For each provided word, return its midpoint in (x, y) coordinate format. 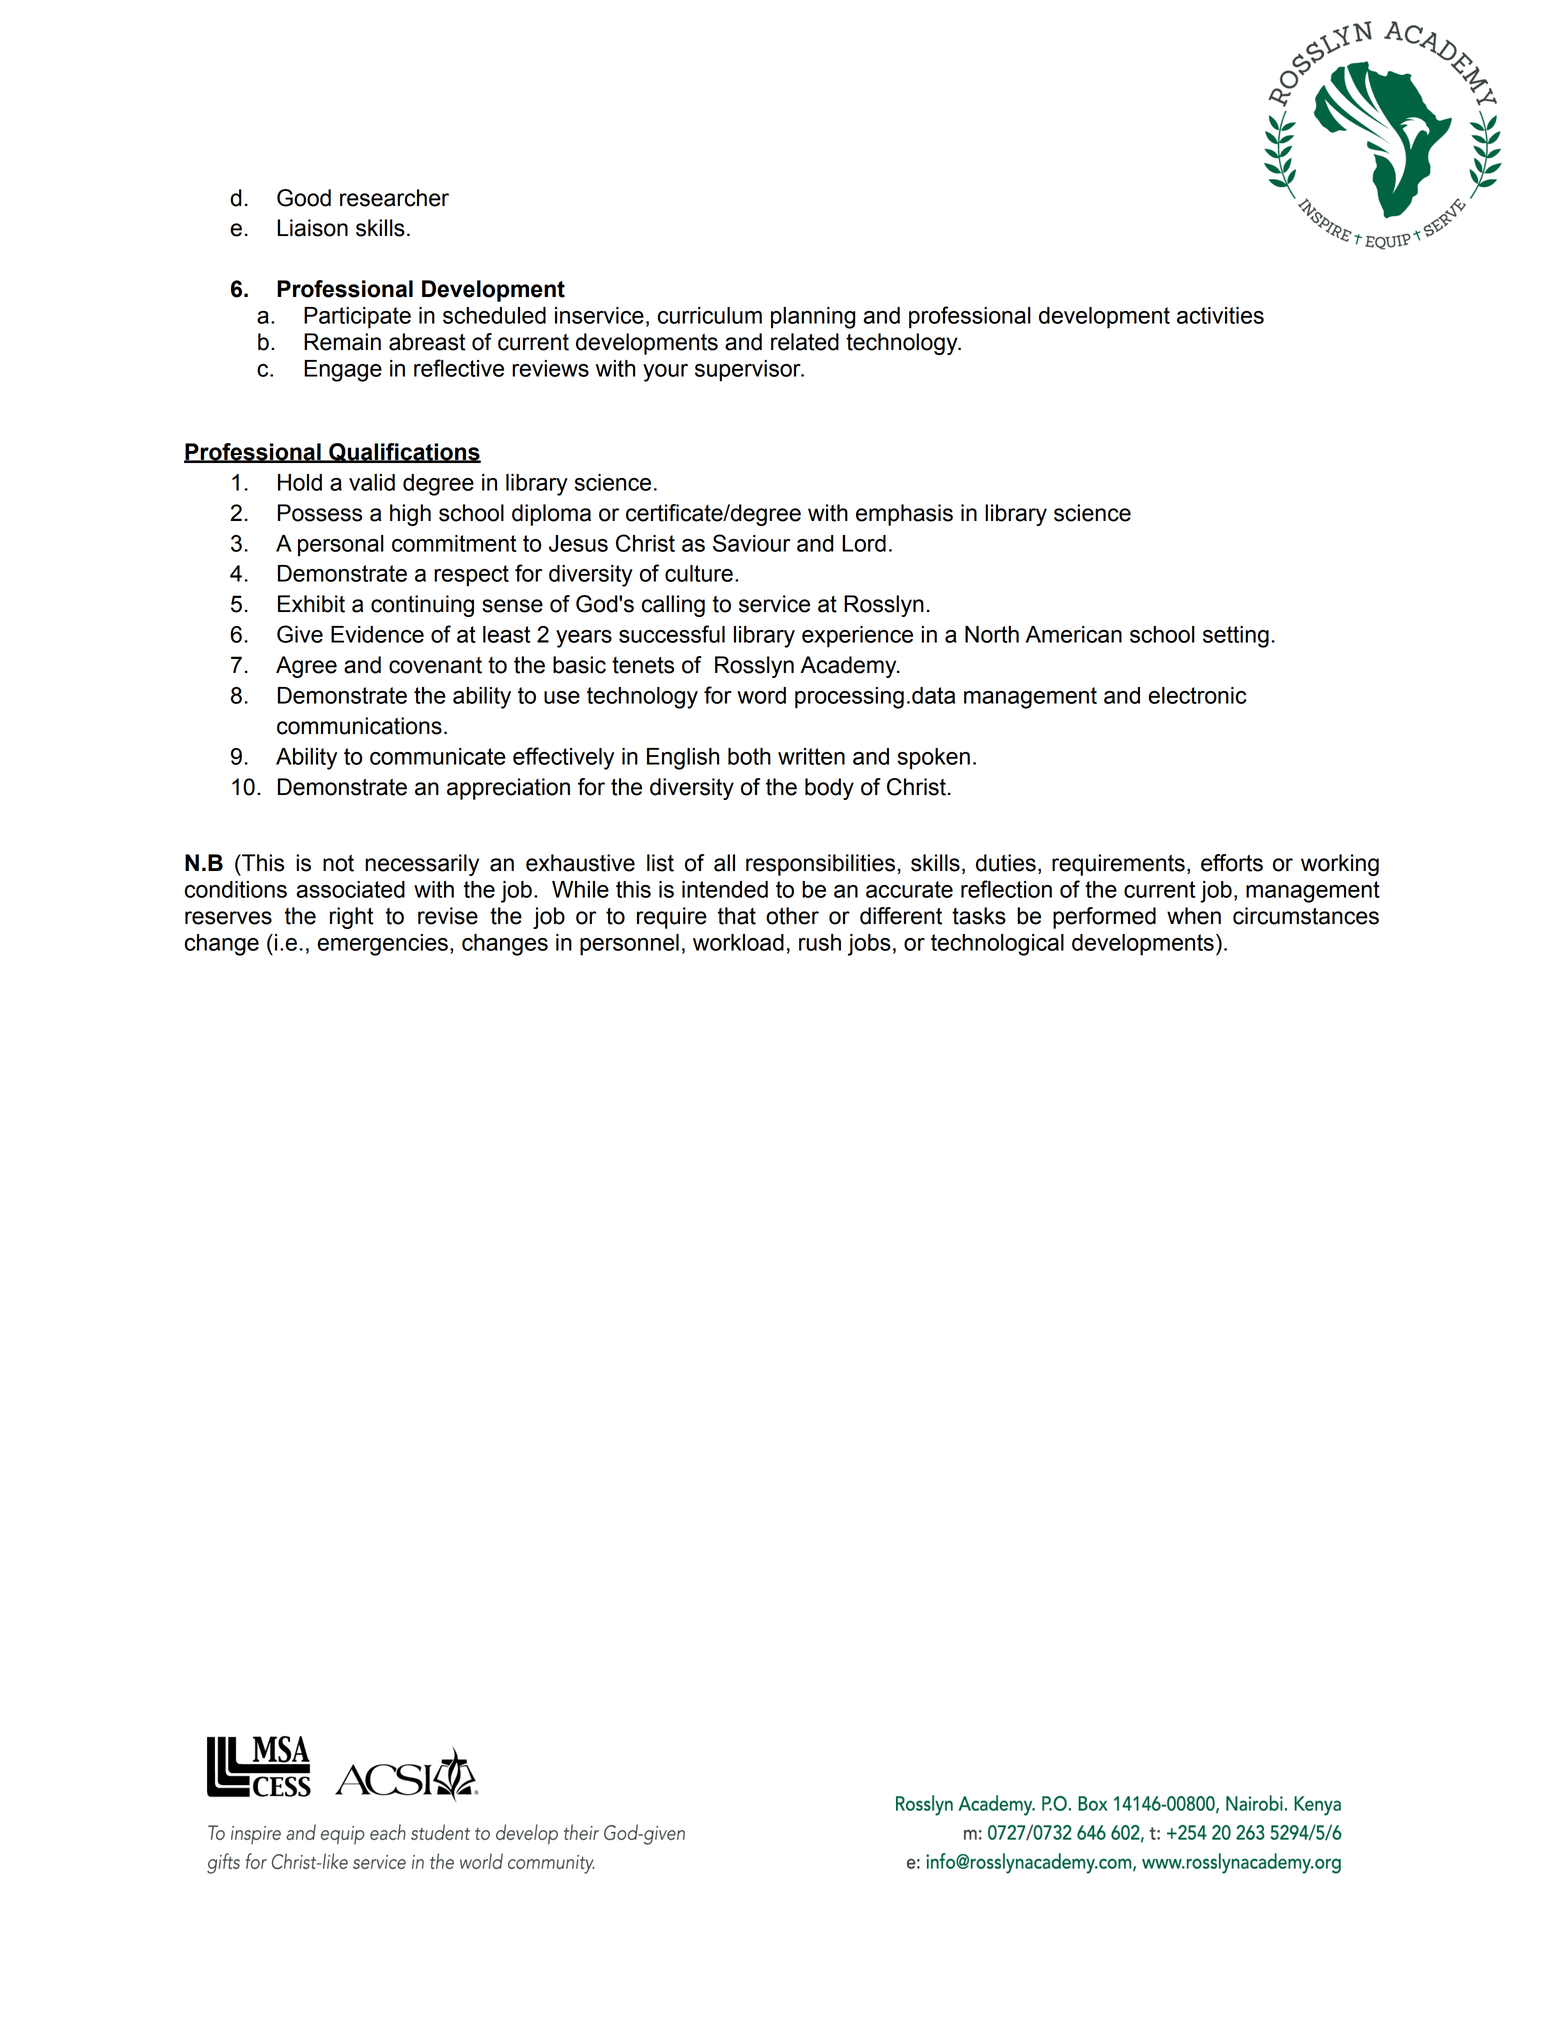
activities (1220, 315)
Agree (306, 667)
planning (813, 318)
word (761, 695)
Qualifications (404, 453)
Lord (864, 543)
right (351, 918)
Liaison (312, 228)
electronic (1197, 695)
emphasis (904, 515)
